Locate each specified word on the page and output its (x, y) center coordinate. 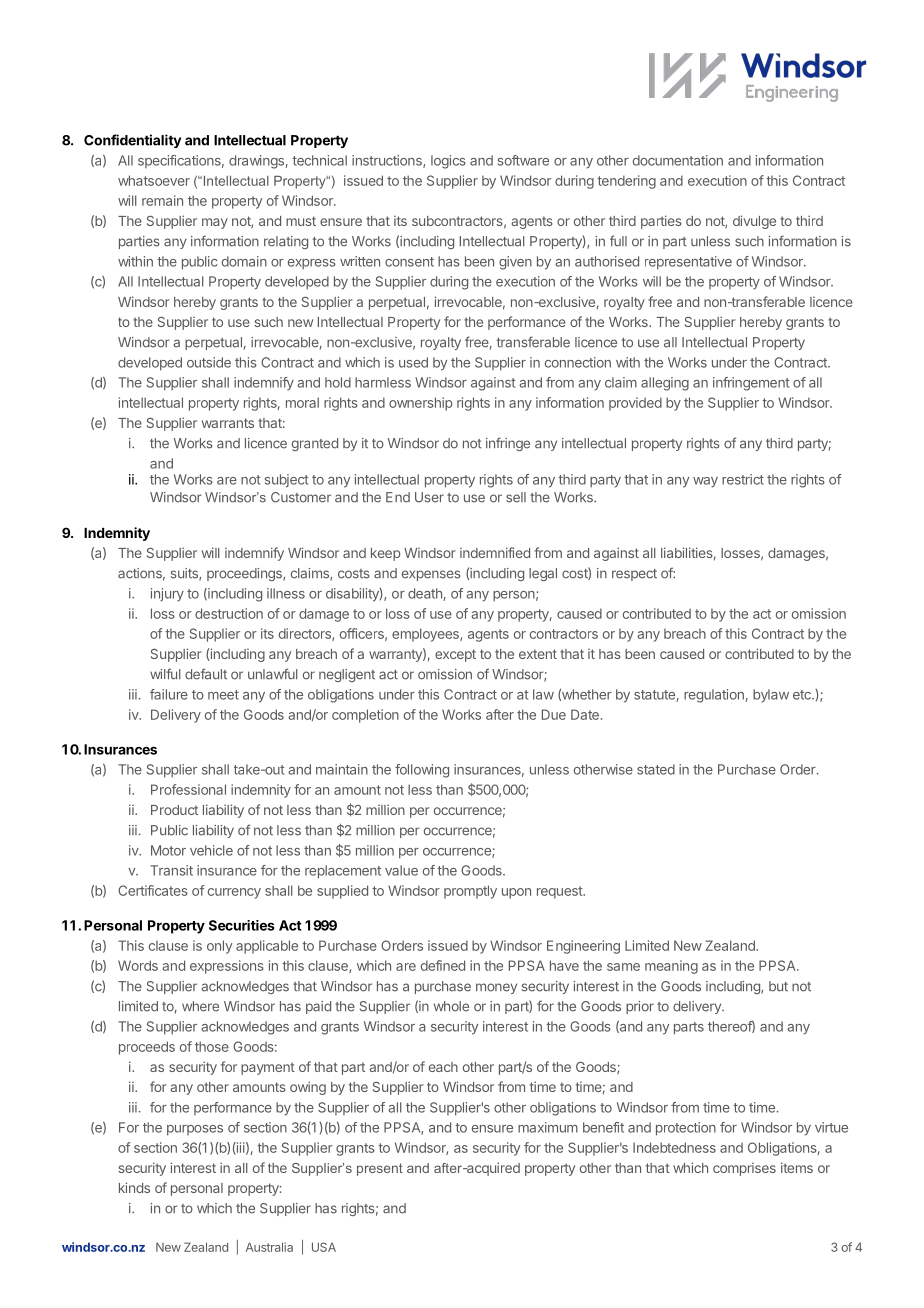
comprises (744, 1169)
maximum (548, 1127)
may (215, 223)
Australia (269, 1247)
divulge (754, 222)
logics (448, 162)
